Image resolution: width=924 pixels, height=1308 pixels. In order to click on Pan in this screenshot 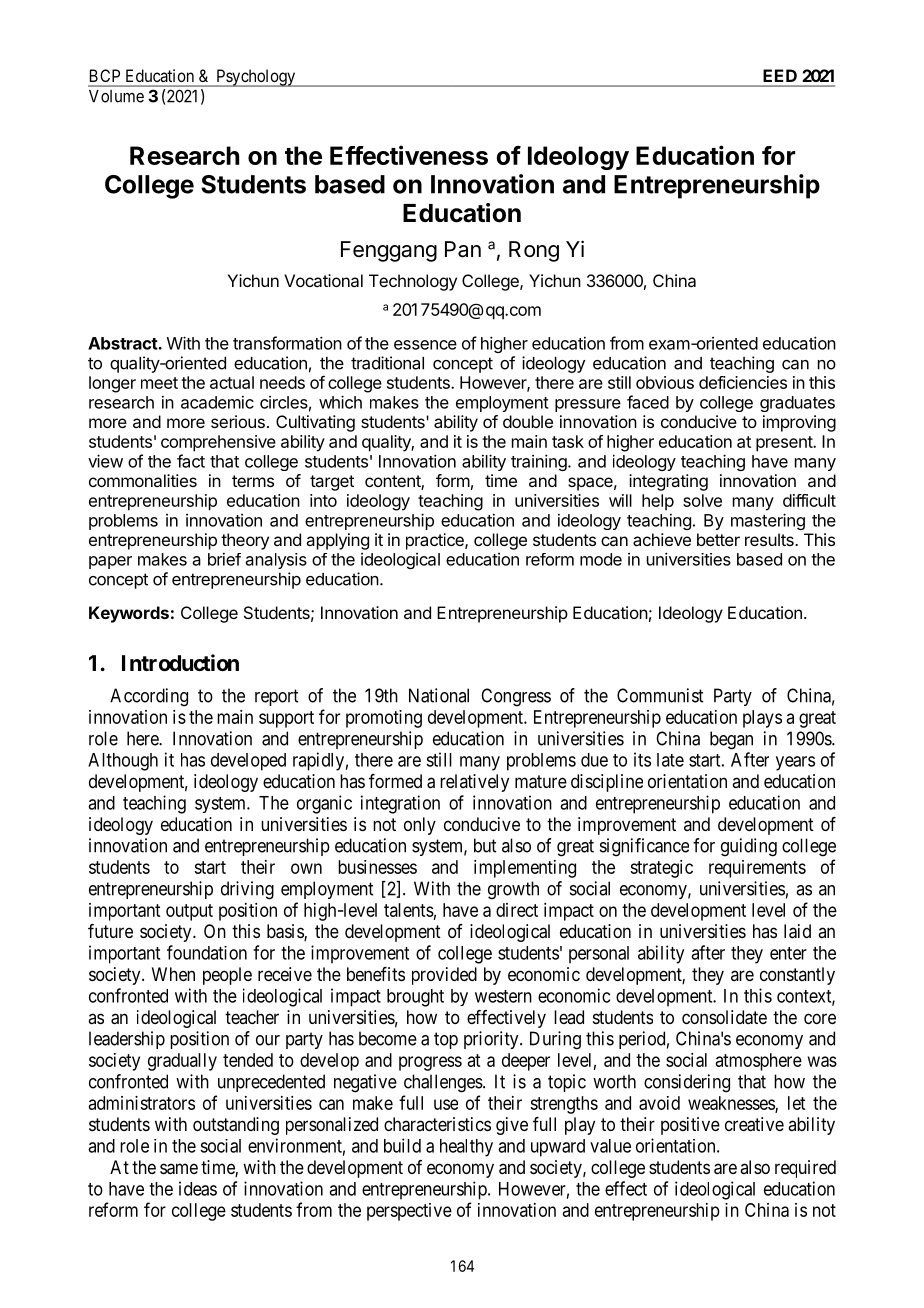, I will do `click(463, 249)`.
